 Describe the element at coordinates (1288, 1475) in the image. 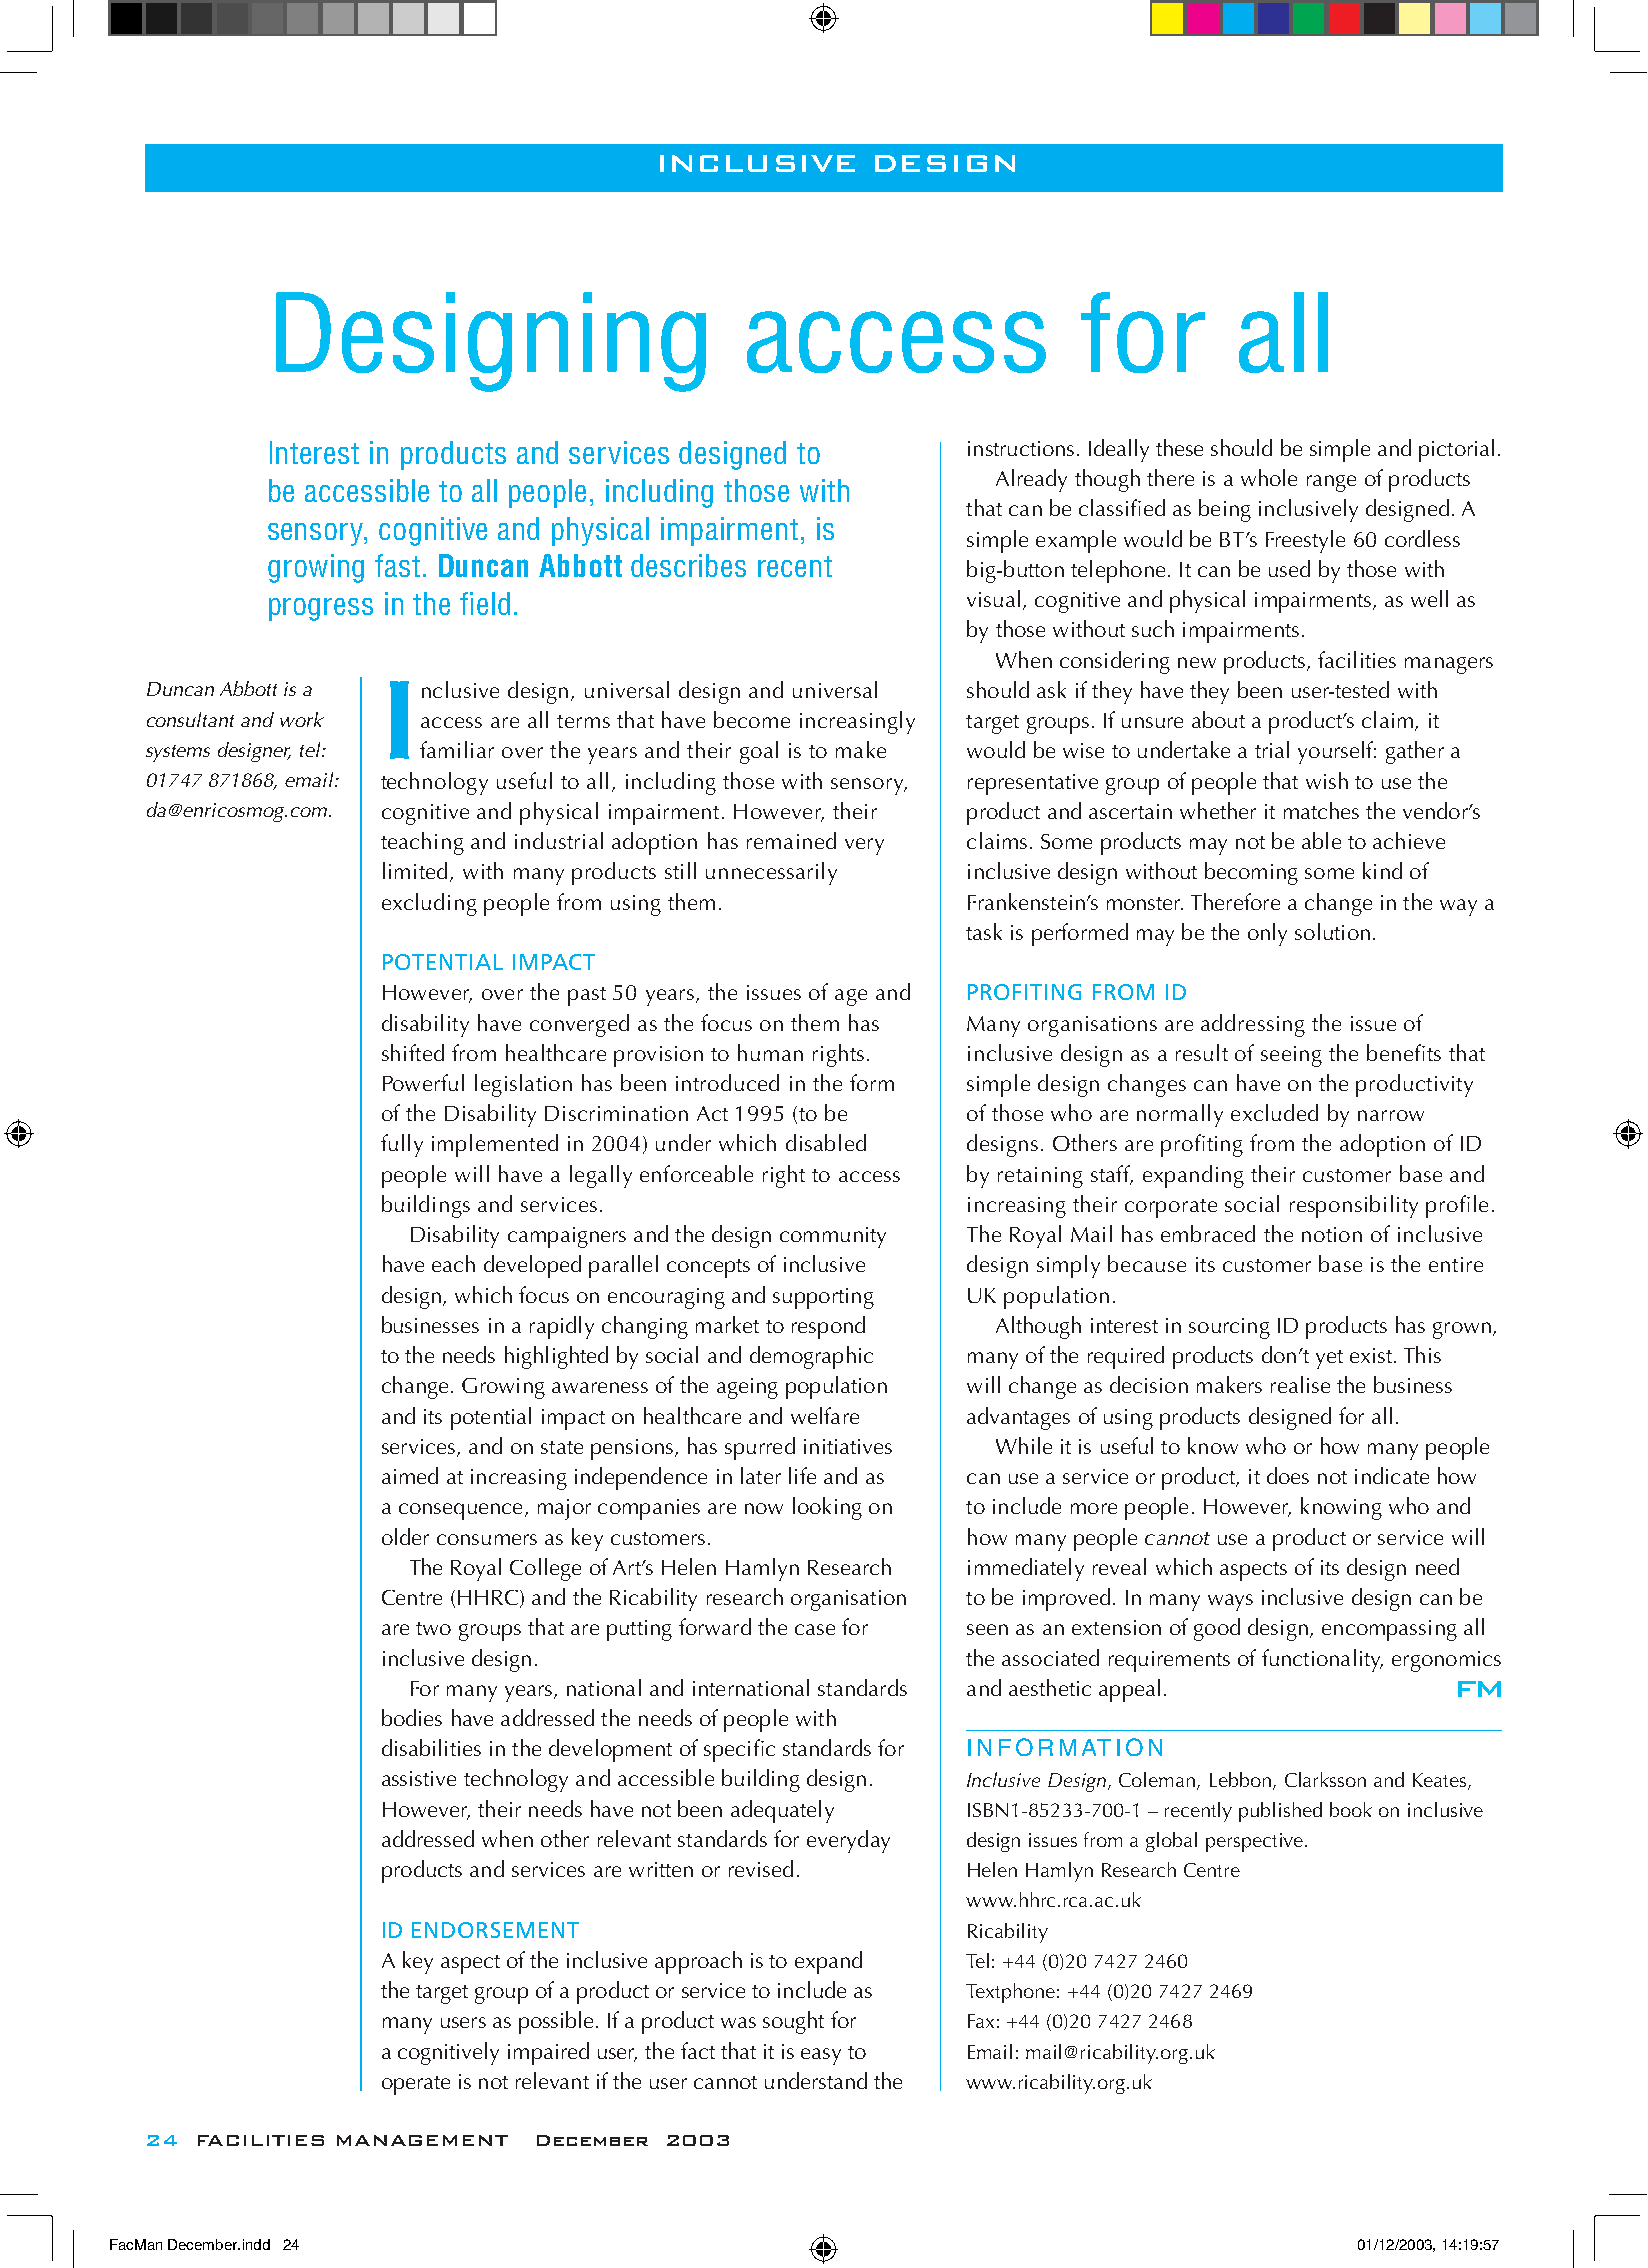

I see `does` at that location.
